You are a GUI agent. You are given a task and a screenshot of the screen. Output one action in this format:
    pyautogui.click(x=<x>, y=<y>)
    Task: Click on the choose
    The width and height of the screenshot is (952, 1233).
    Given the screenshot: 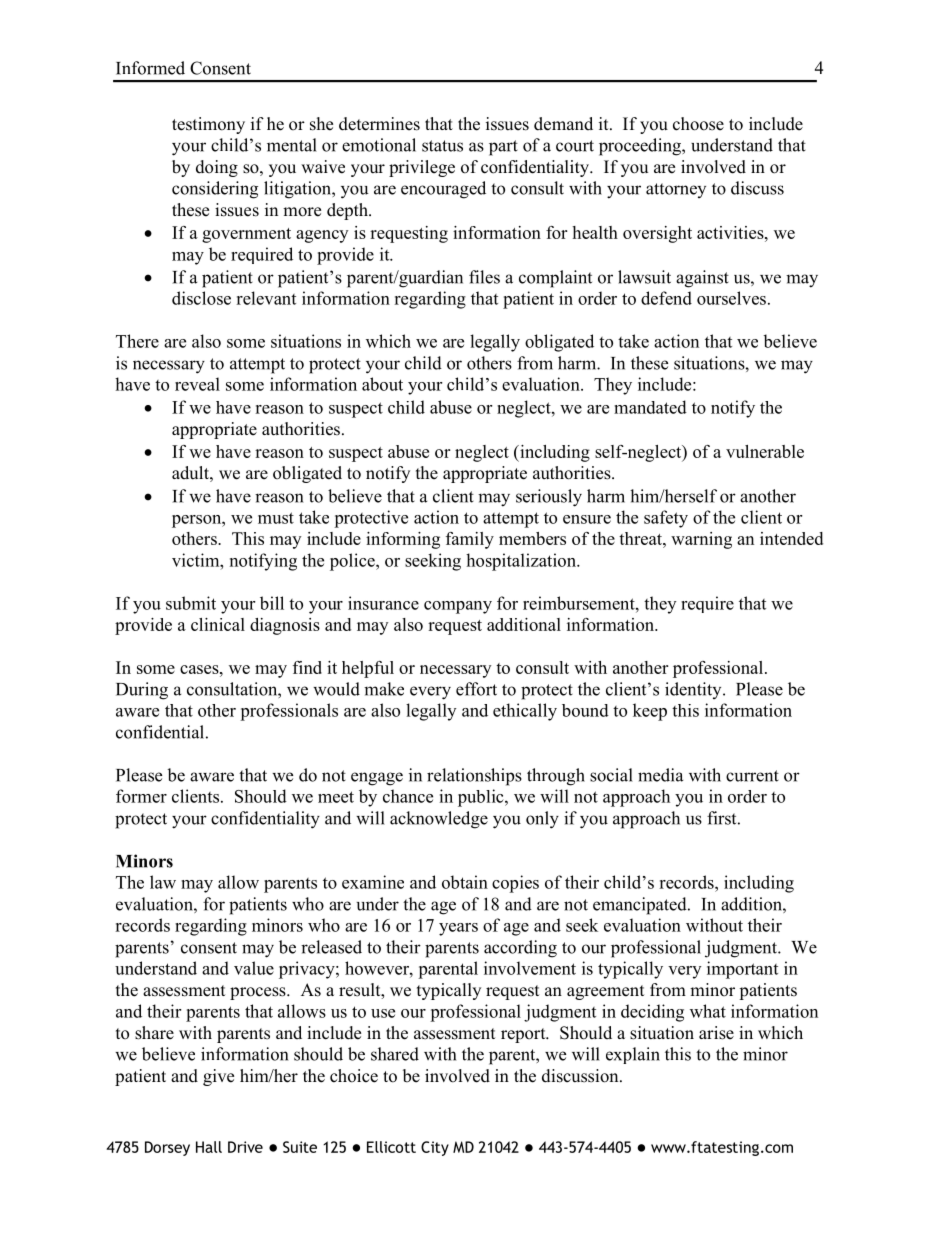 What is the action you would take?
    pyautogui.click(x=698, y=124)
